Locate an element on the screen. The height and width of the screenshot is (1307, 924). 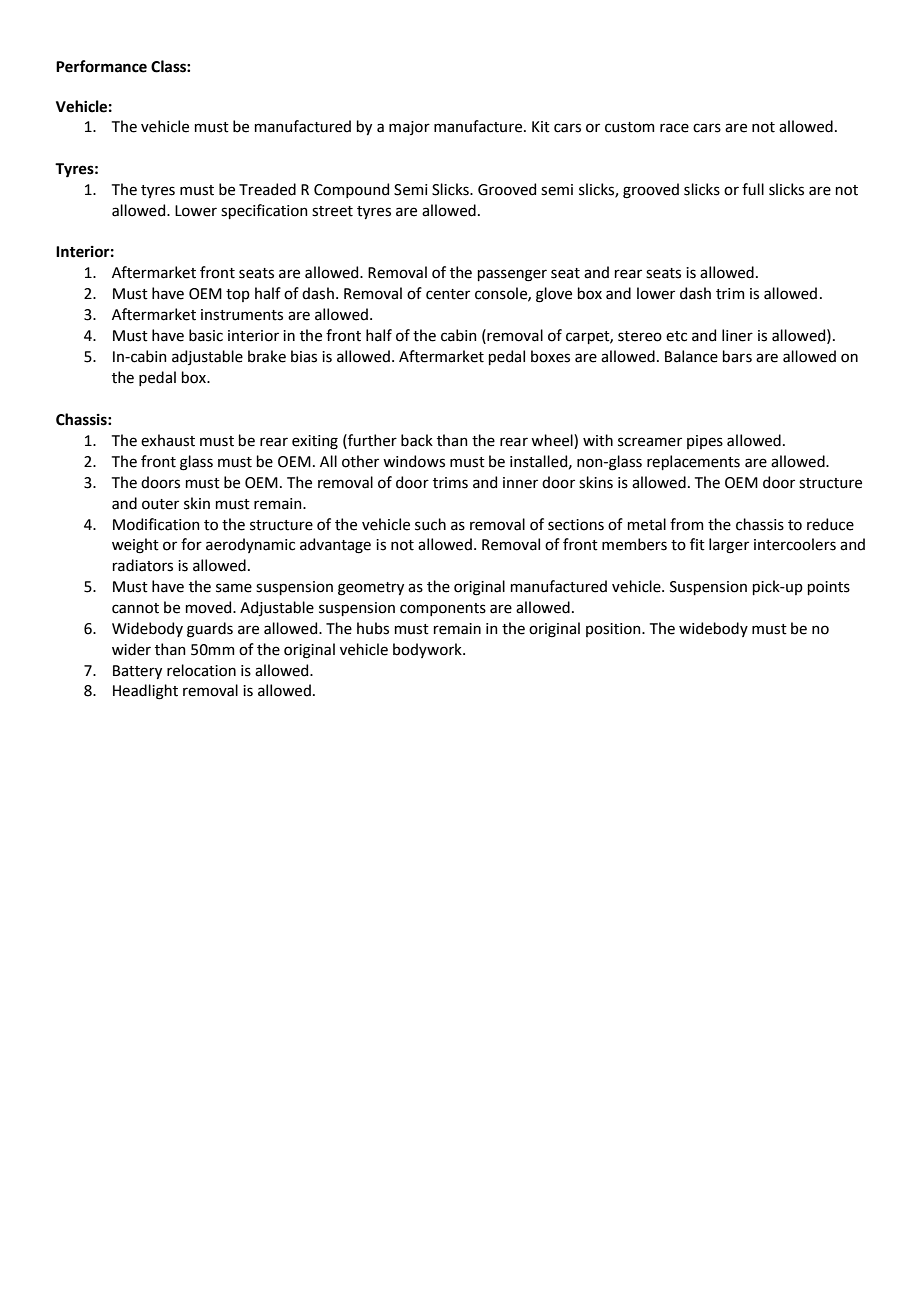
Performance is located at coordinates (101, 66).
